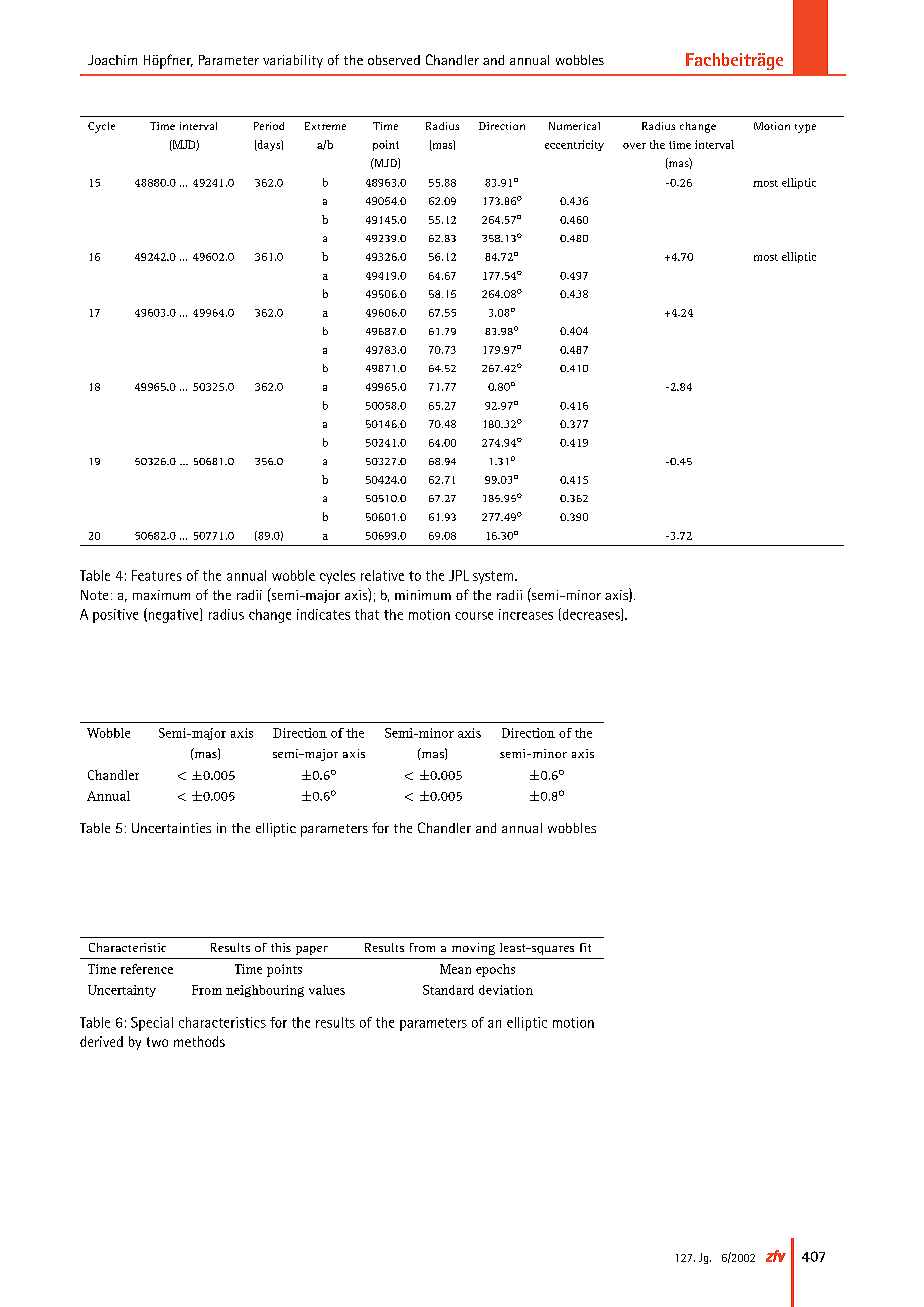  What do you see at coordinates (152, 1024) in the image?
I see `Special` at bounding box center [152, 1024].
